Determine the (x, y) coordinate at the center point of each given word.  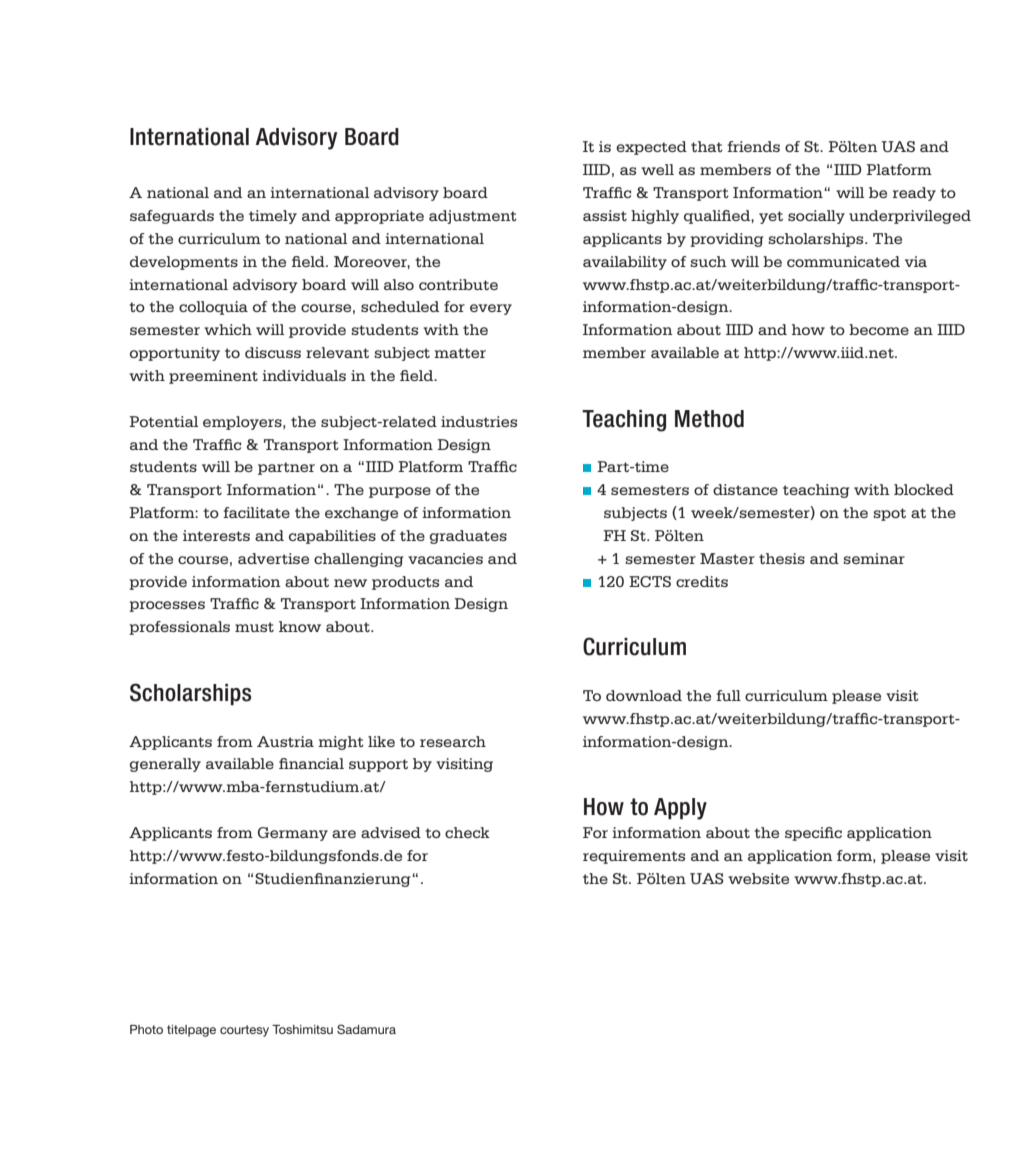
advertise (273, 558)
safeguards (172, 217)
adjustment (473, 217)
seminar (874, 558)
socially (816, 217)
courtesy (244, 1031)
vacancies (445, 558)
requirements (634, 857)
